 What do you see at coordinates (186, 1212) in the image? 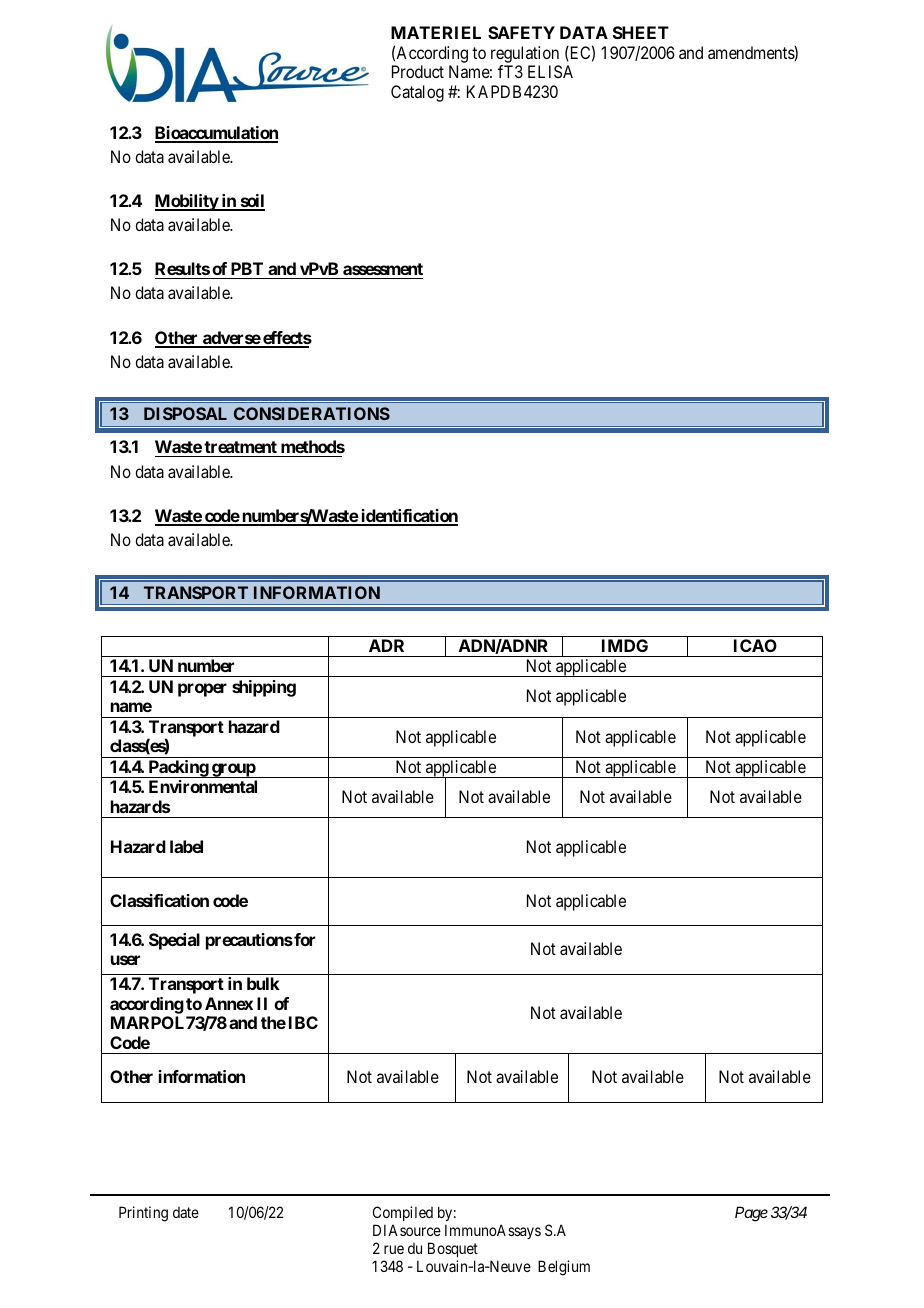
I see `date` at bounding box center [186, 1212].
